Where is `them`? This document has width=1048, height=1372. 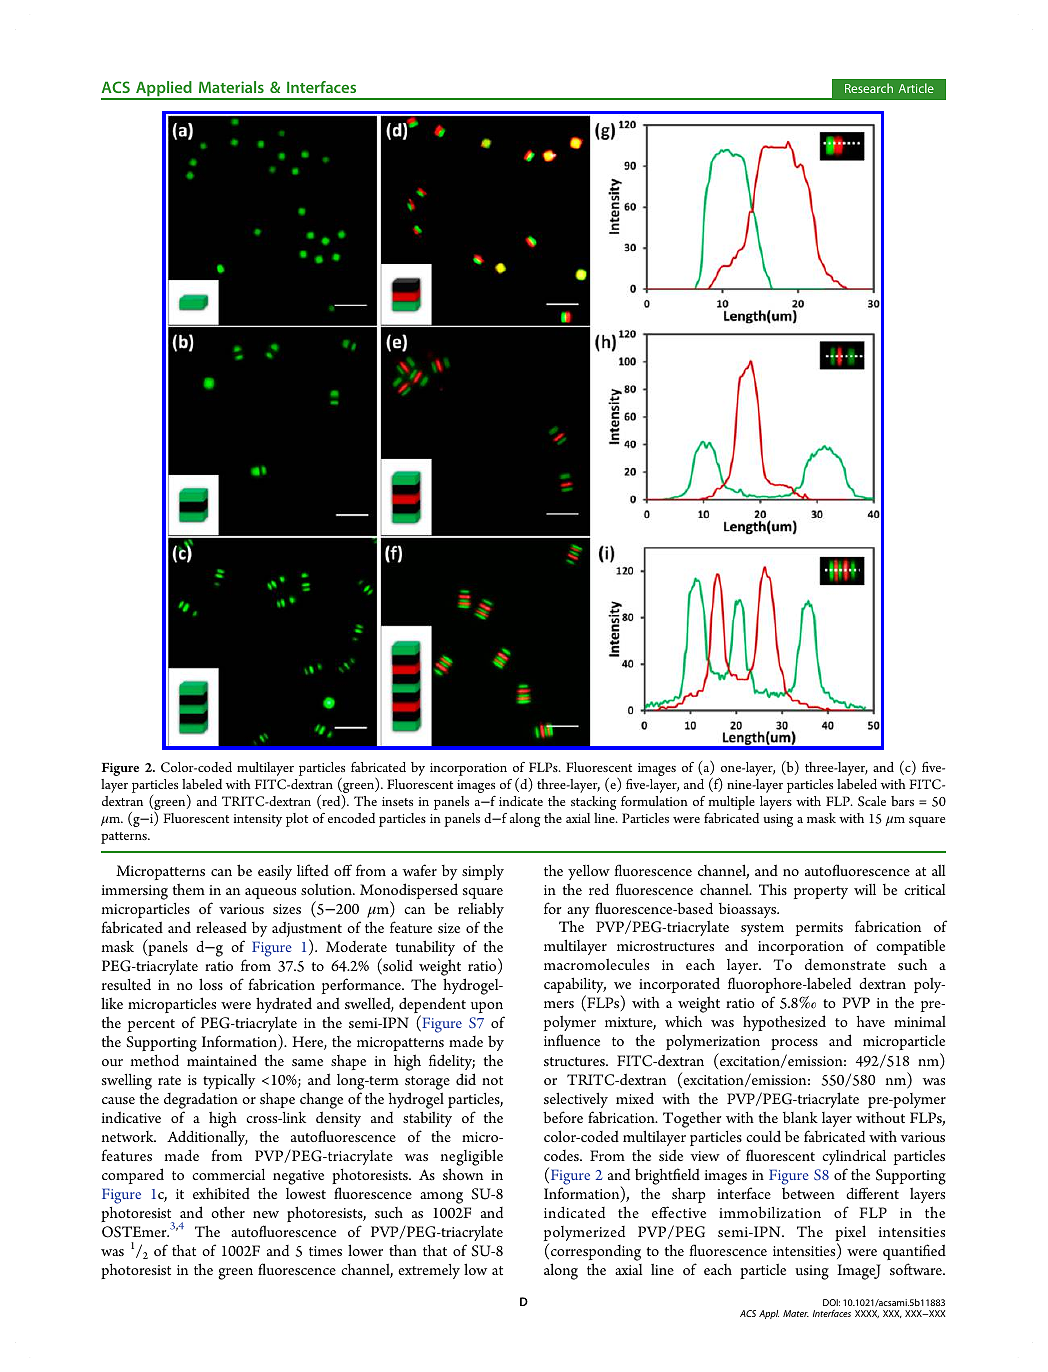 them is located at coordinates (189, 889).
